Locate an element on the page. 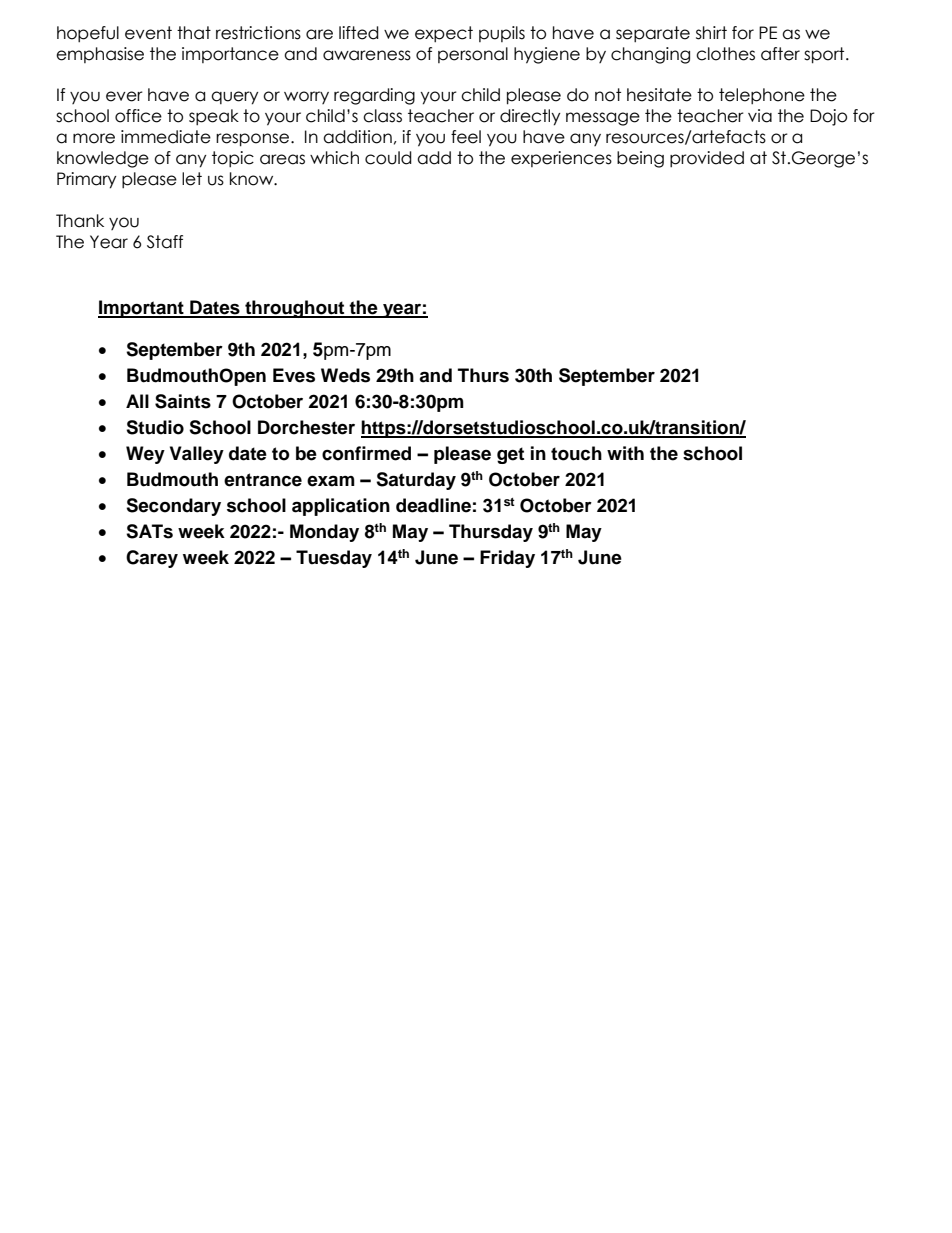  personal is located at coordinates (473, 55).
